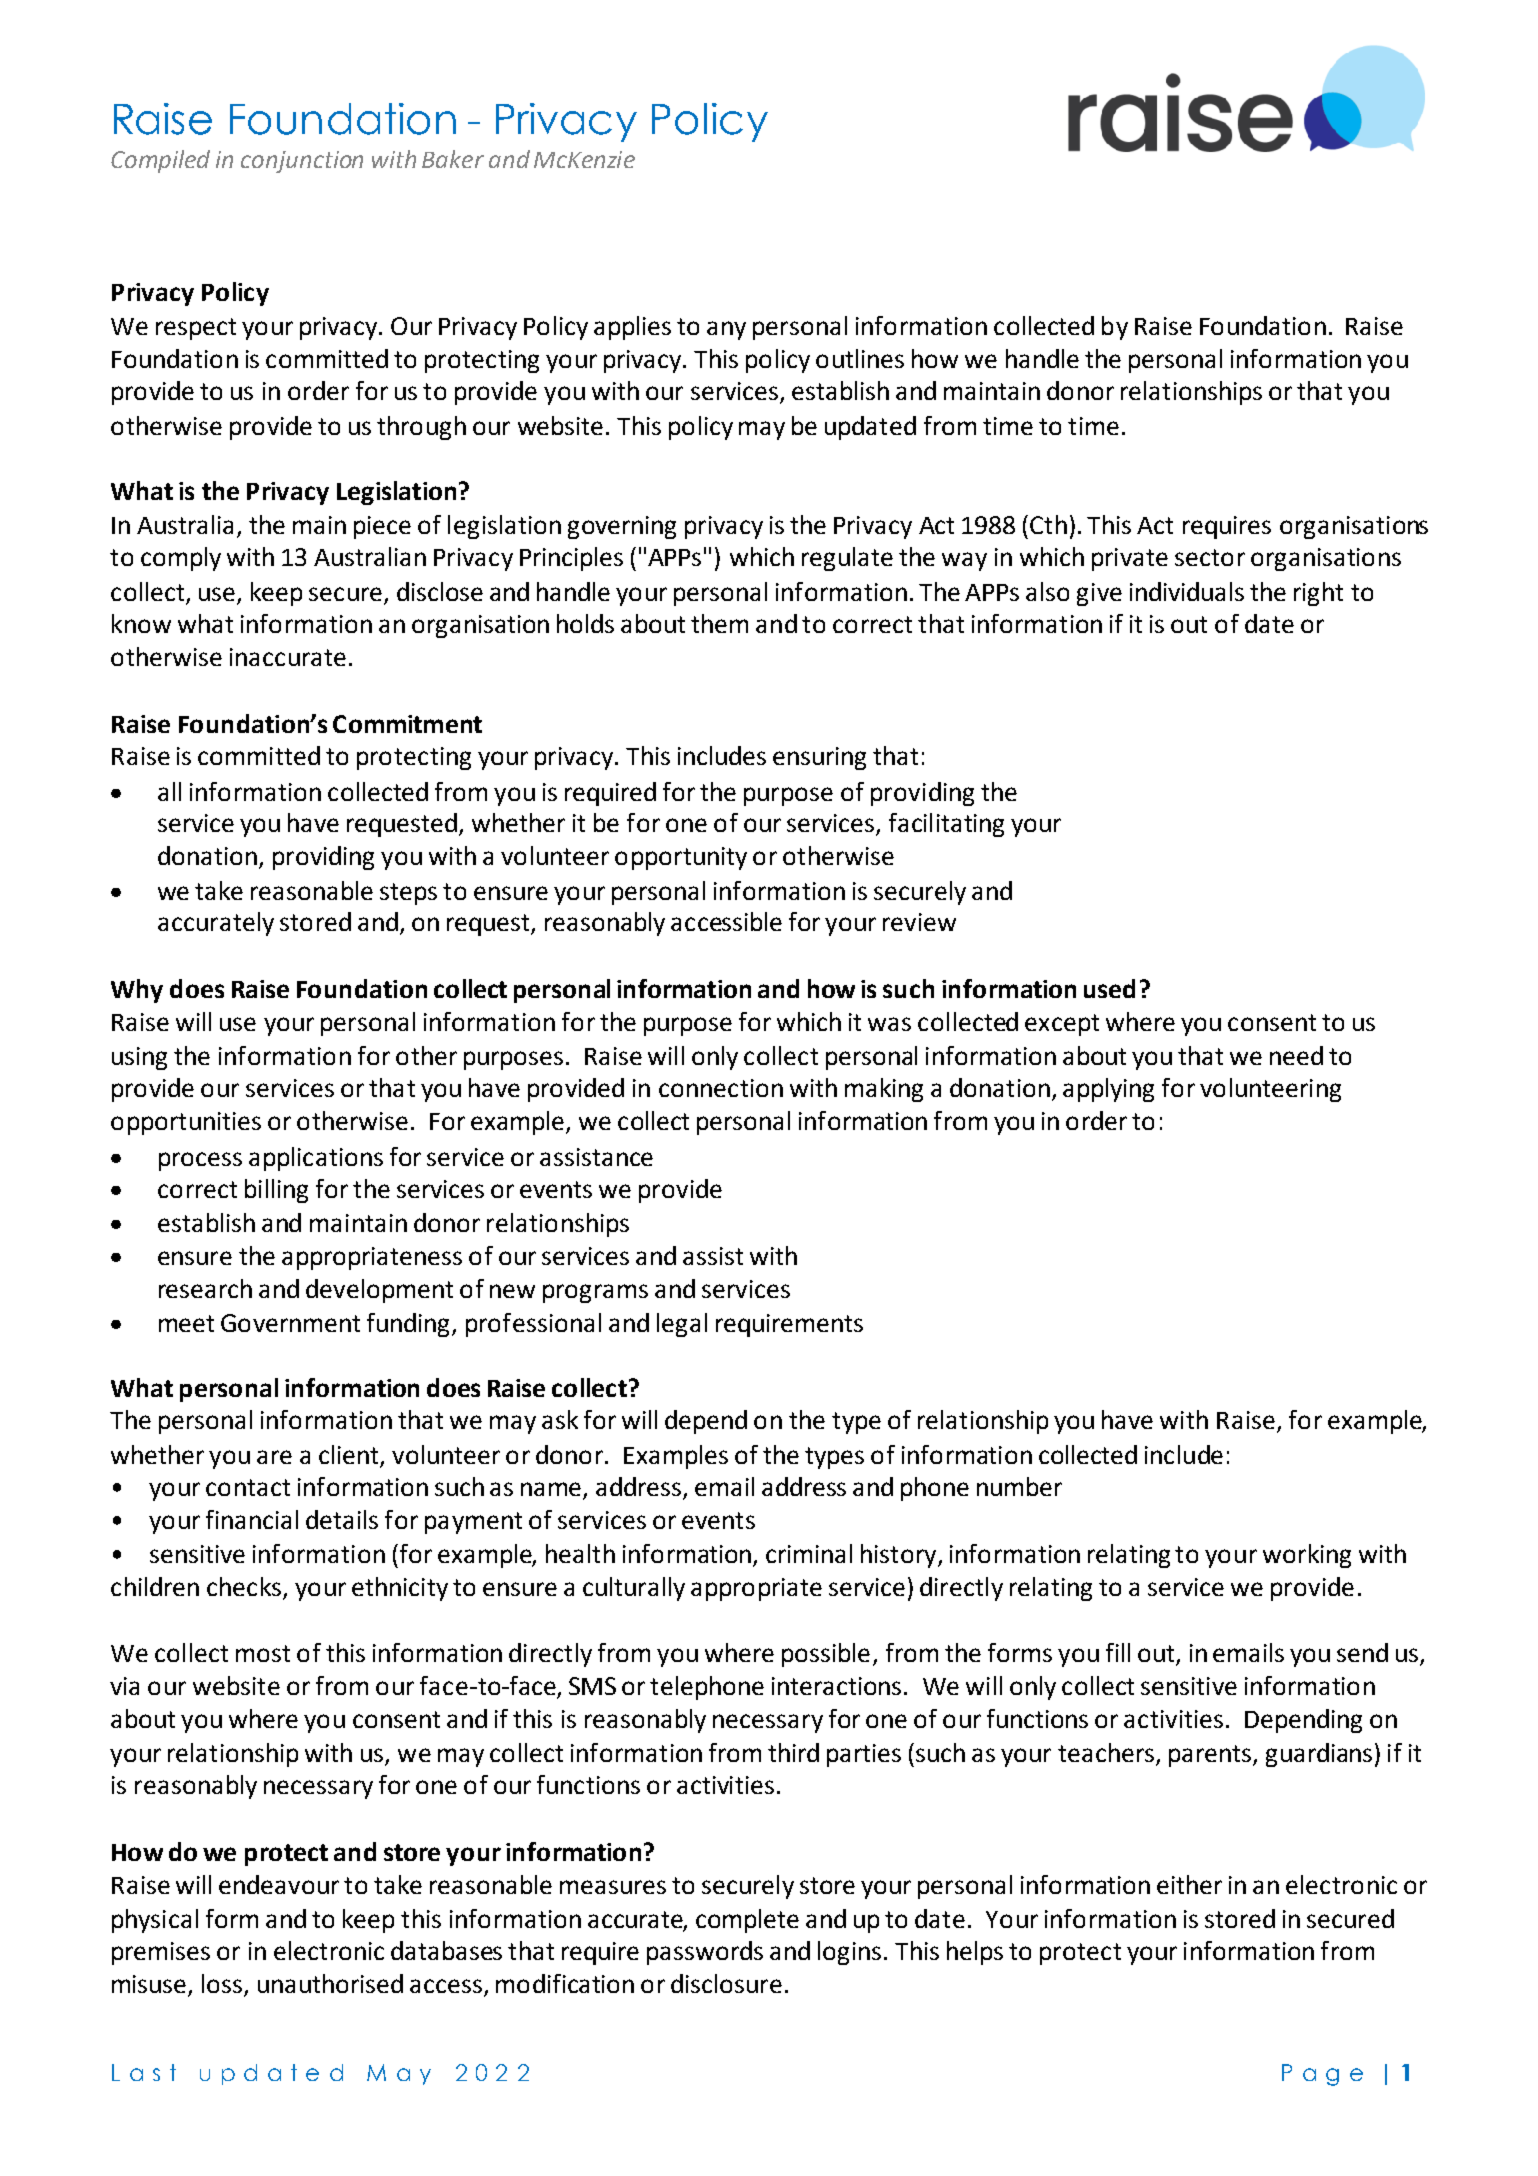 Image resolution: width=1538 pixels, height=2176 pixels. Describe the element at coordinates (747, 1921) in the document. I see `complete` at that location.
